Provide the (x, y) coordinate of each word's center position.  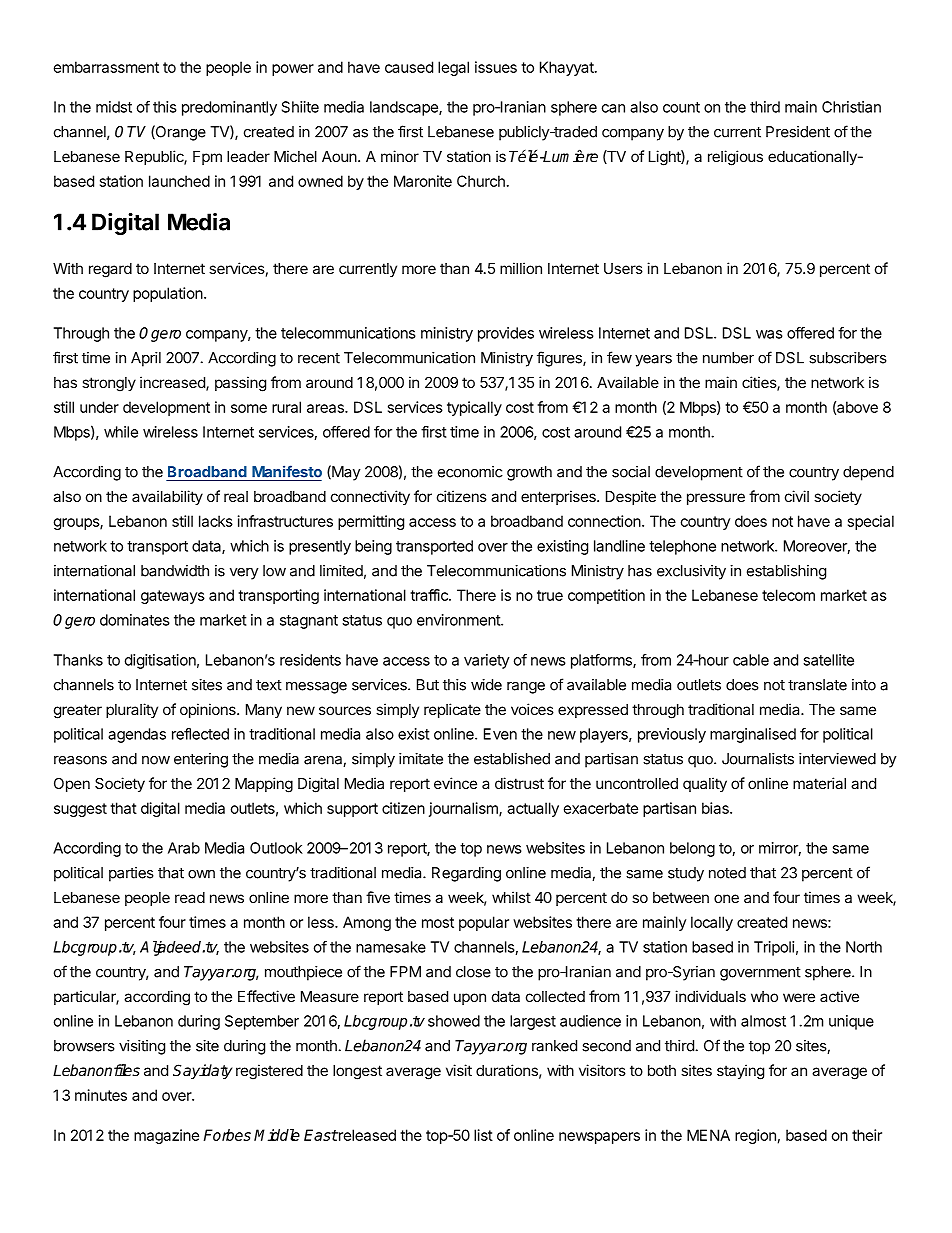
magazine (166, 1136)
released (366, 1135)
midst (114, 107)
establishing (786, 572)
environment (459, 620)
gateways (173, 597)
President (798, 132)
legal (453, 68)
